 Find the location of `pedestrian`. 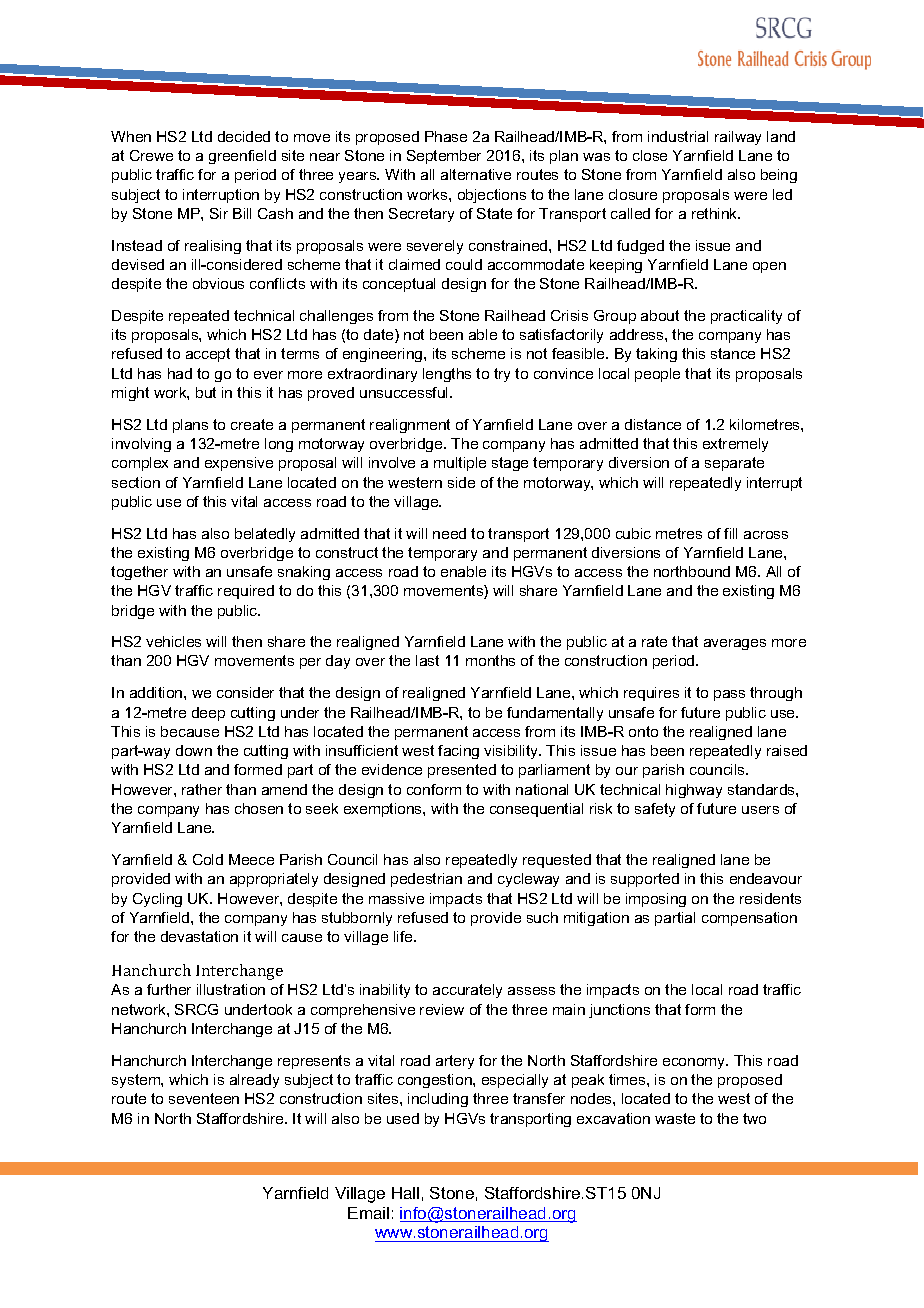

pedestrian is located at coordinates (426, 880).
